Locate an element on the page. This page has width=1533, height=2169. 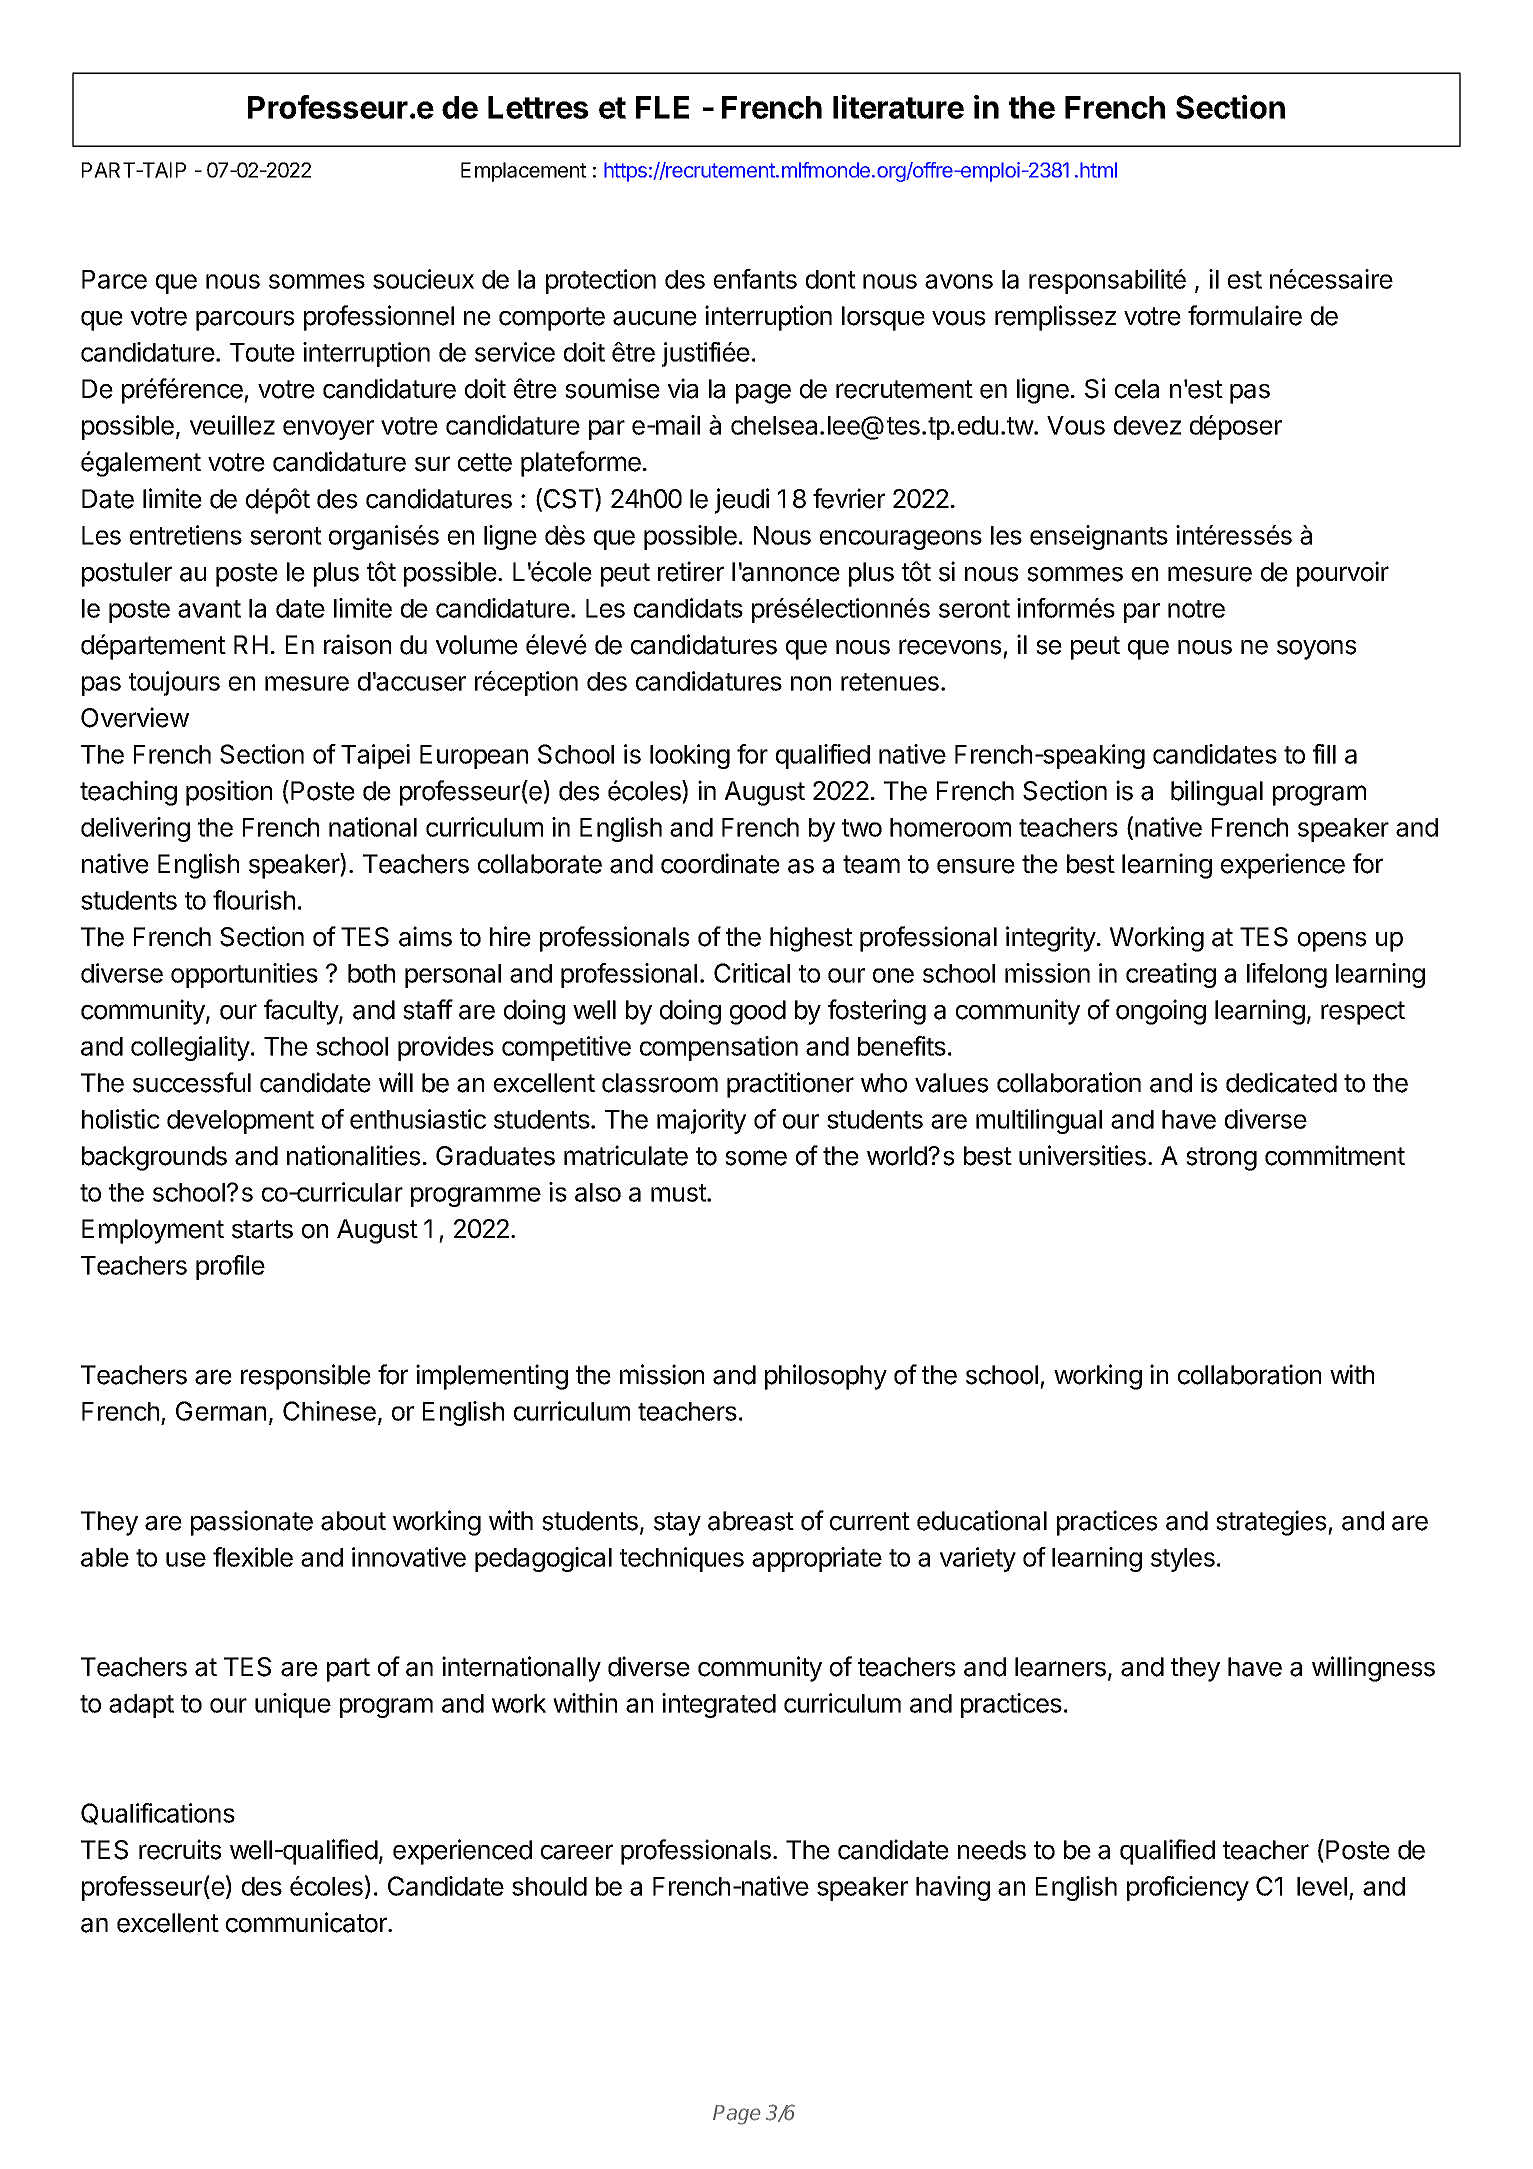
strong is located at coordinates (1221, 1159).
